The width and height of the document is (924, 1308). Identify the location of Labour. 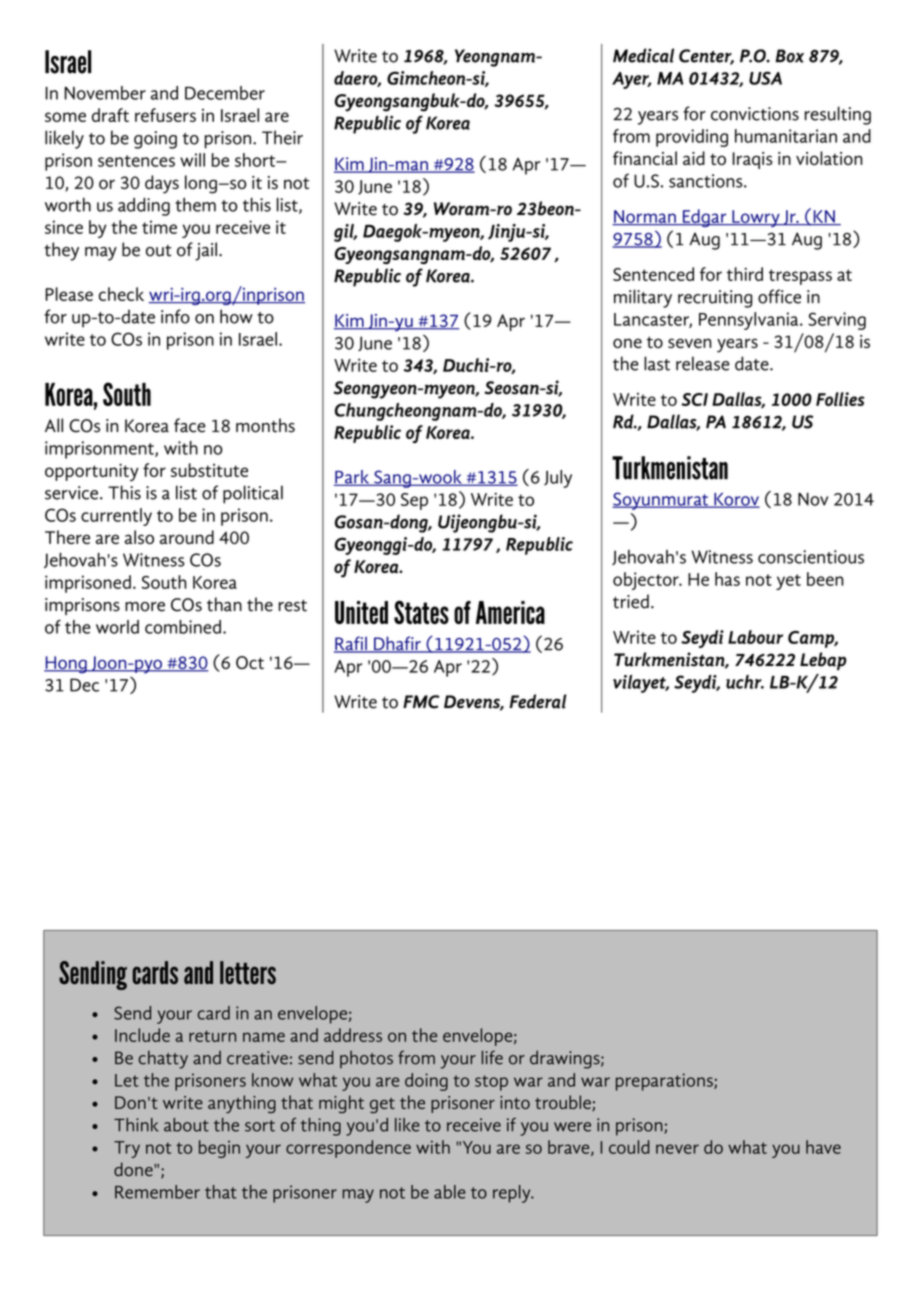
(755, 637).
